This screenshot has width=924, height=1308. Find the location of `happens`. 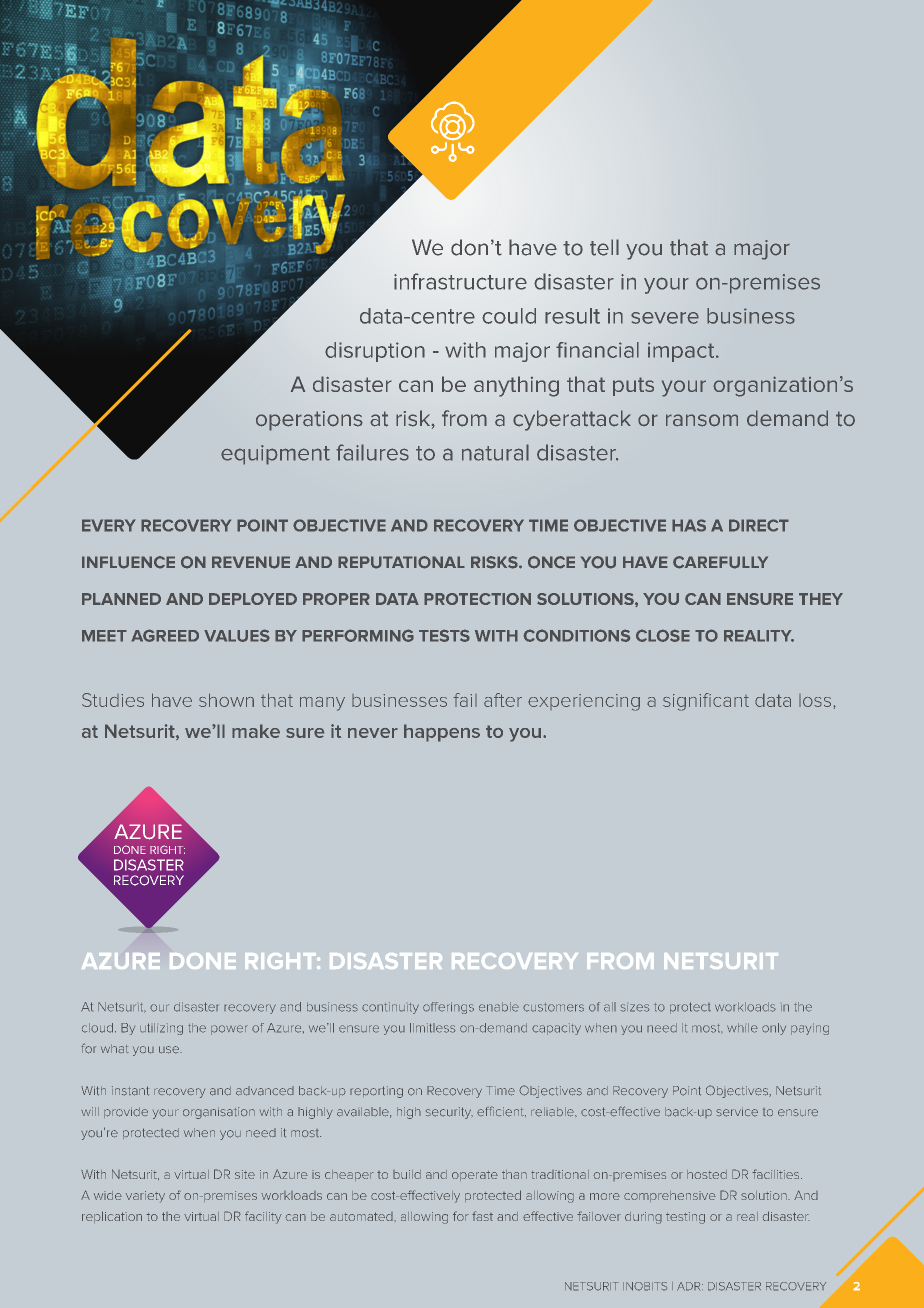

happens is located at coordinates (442, 733).
